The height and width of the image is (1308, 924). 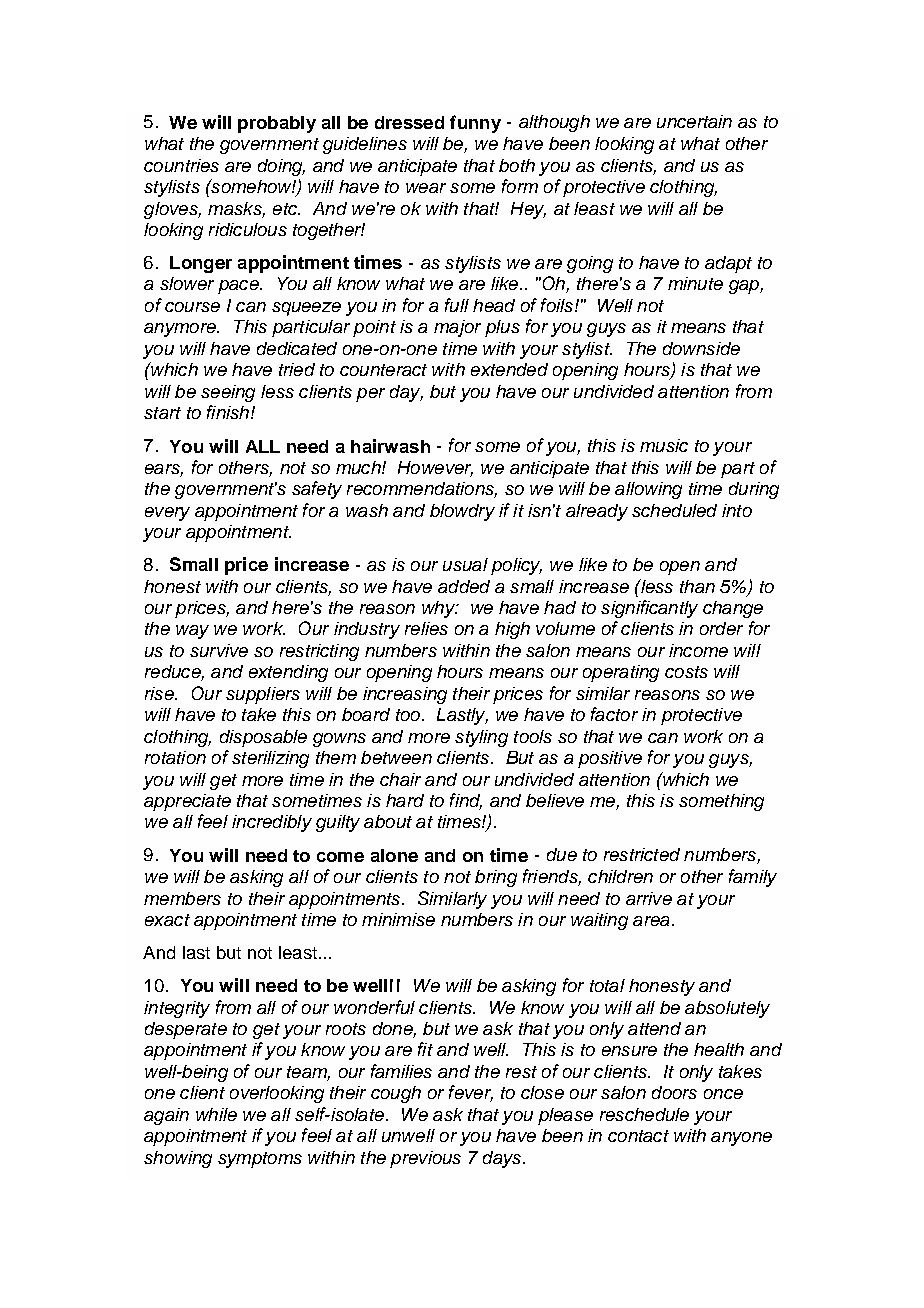 What do you see at coordinates (694, 121) in the image?
I see `uncertain` at bounding box center [694, 121].
